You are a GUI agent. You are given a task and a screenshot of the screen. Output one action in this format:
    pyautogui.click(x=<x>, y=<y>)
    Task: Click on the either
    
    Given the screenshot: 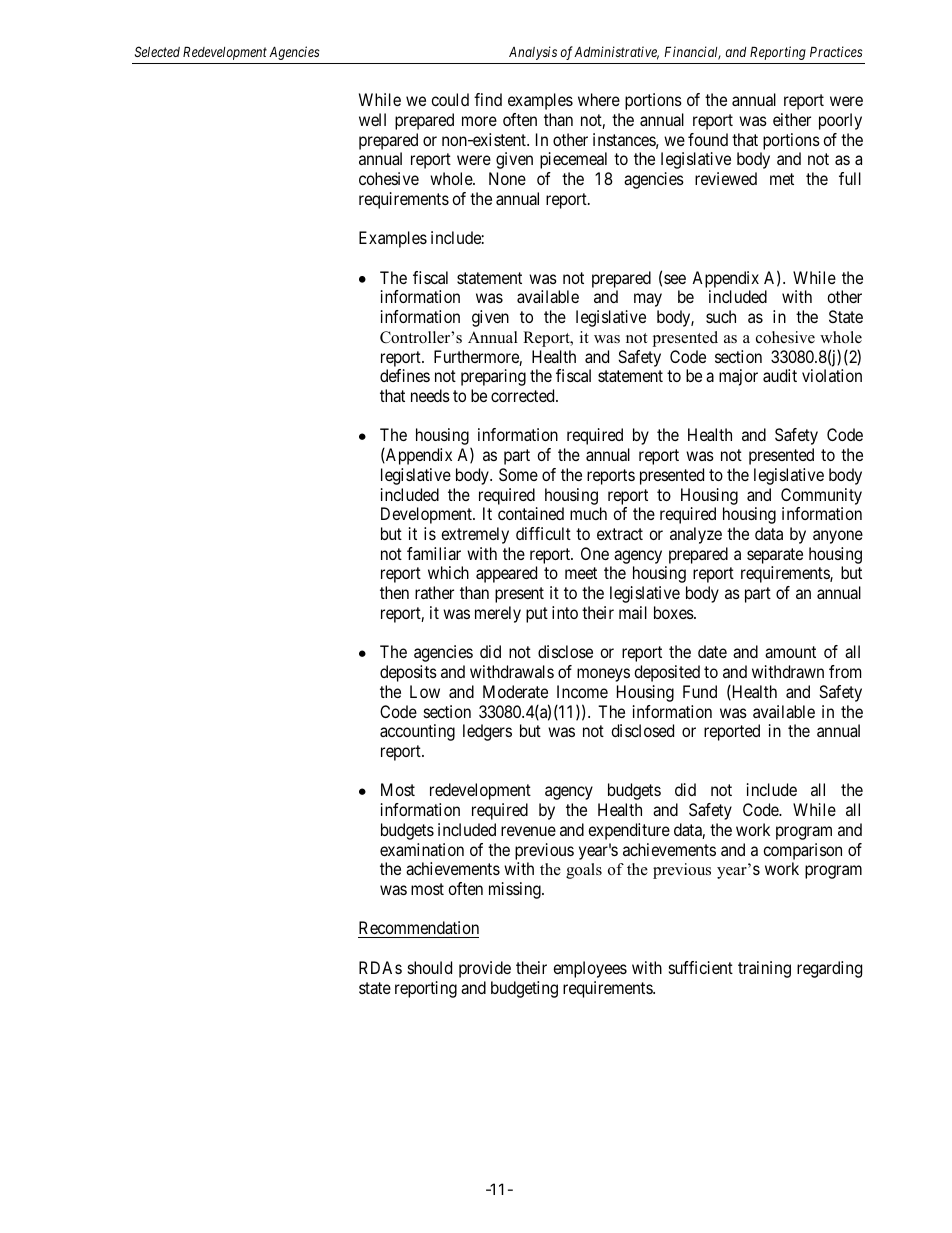 What is the action you would take?
    pyautogui.click(x=792, y=119)
